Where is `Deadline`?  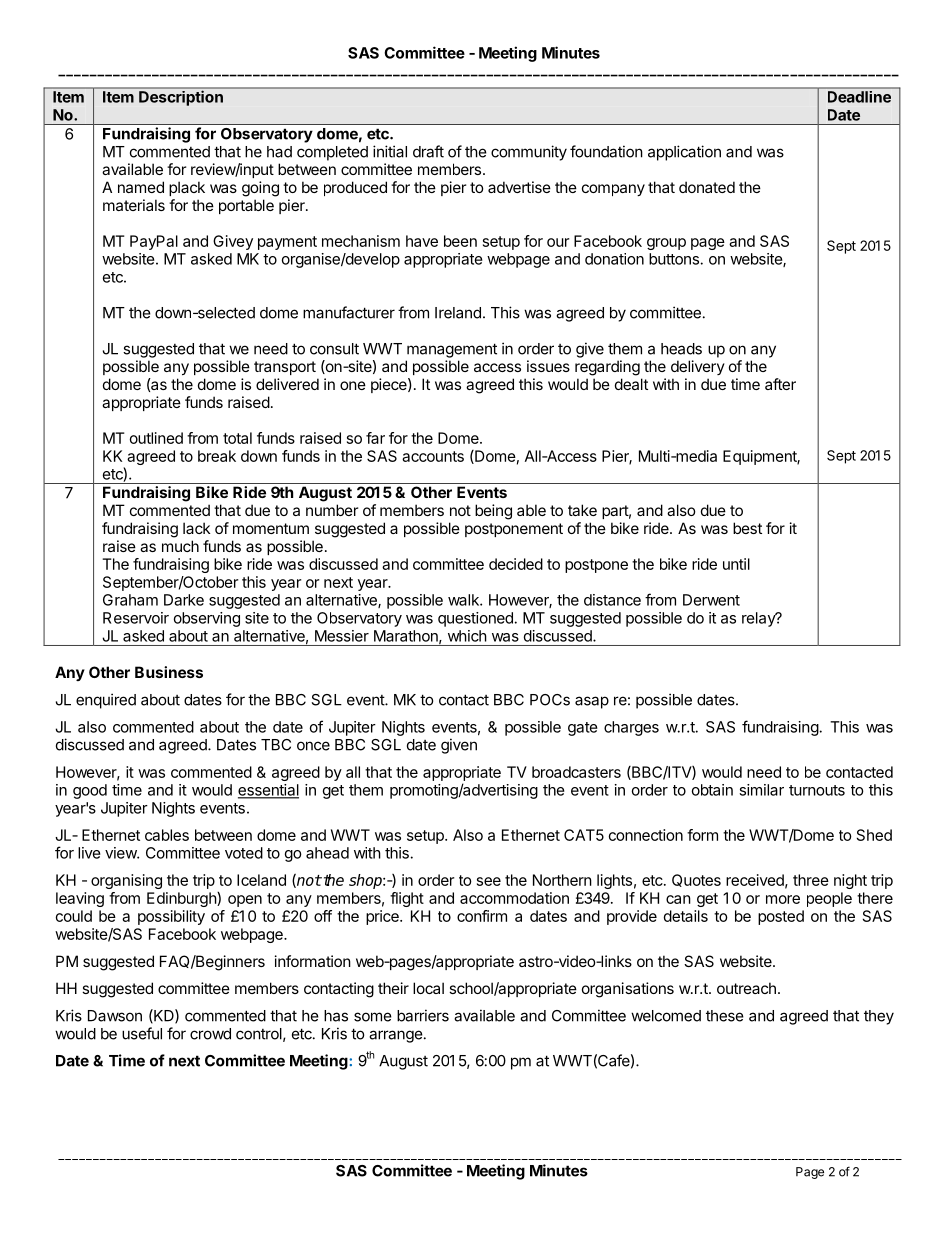
Deadline is located at coordinates (859, 97).
